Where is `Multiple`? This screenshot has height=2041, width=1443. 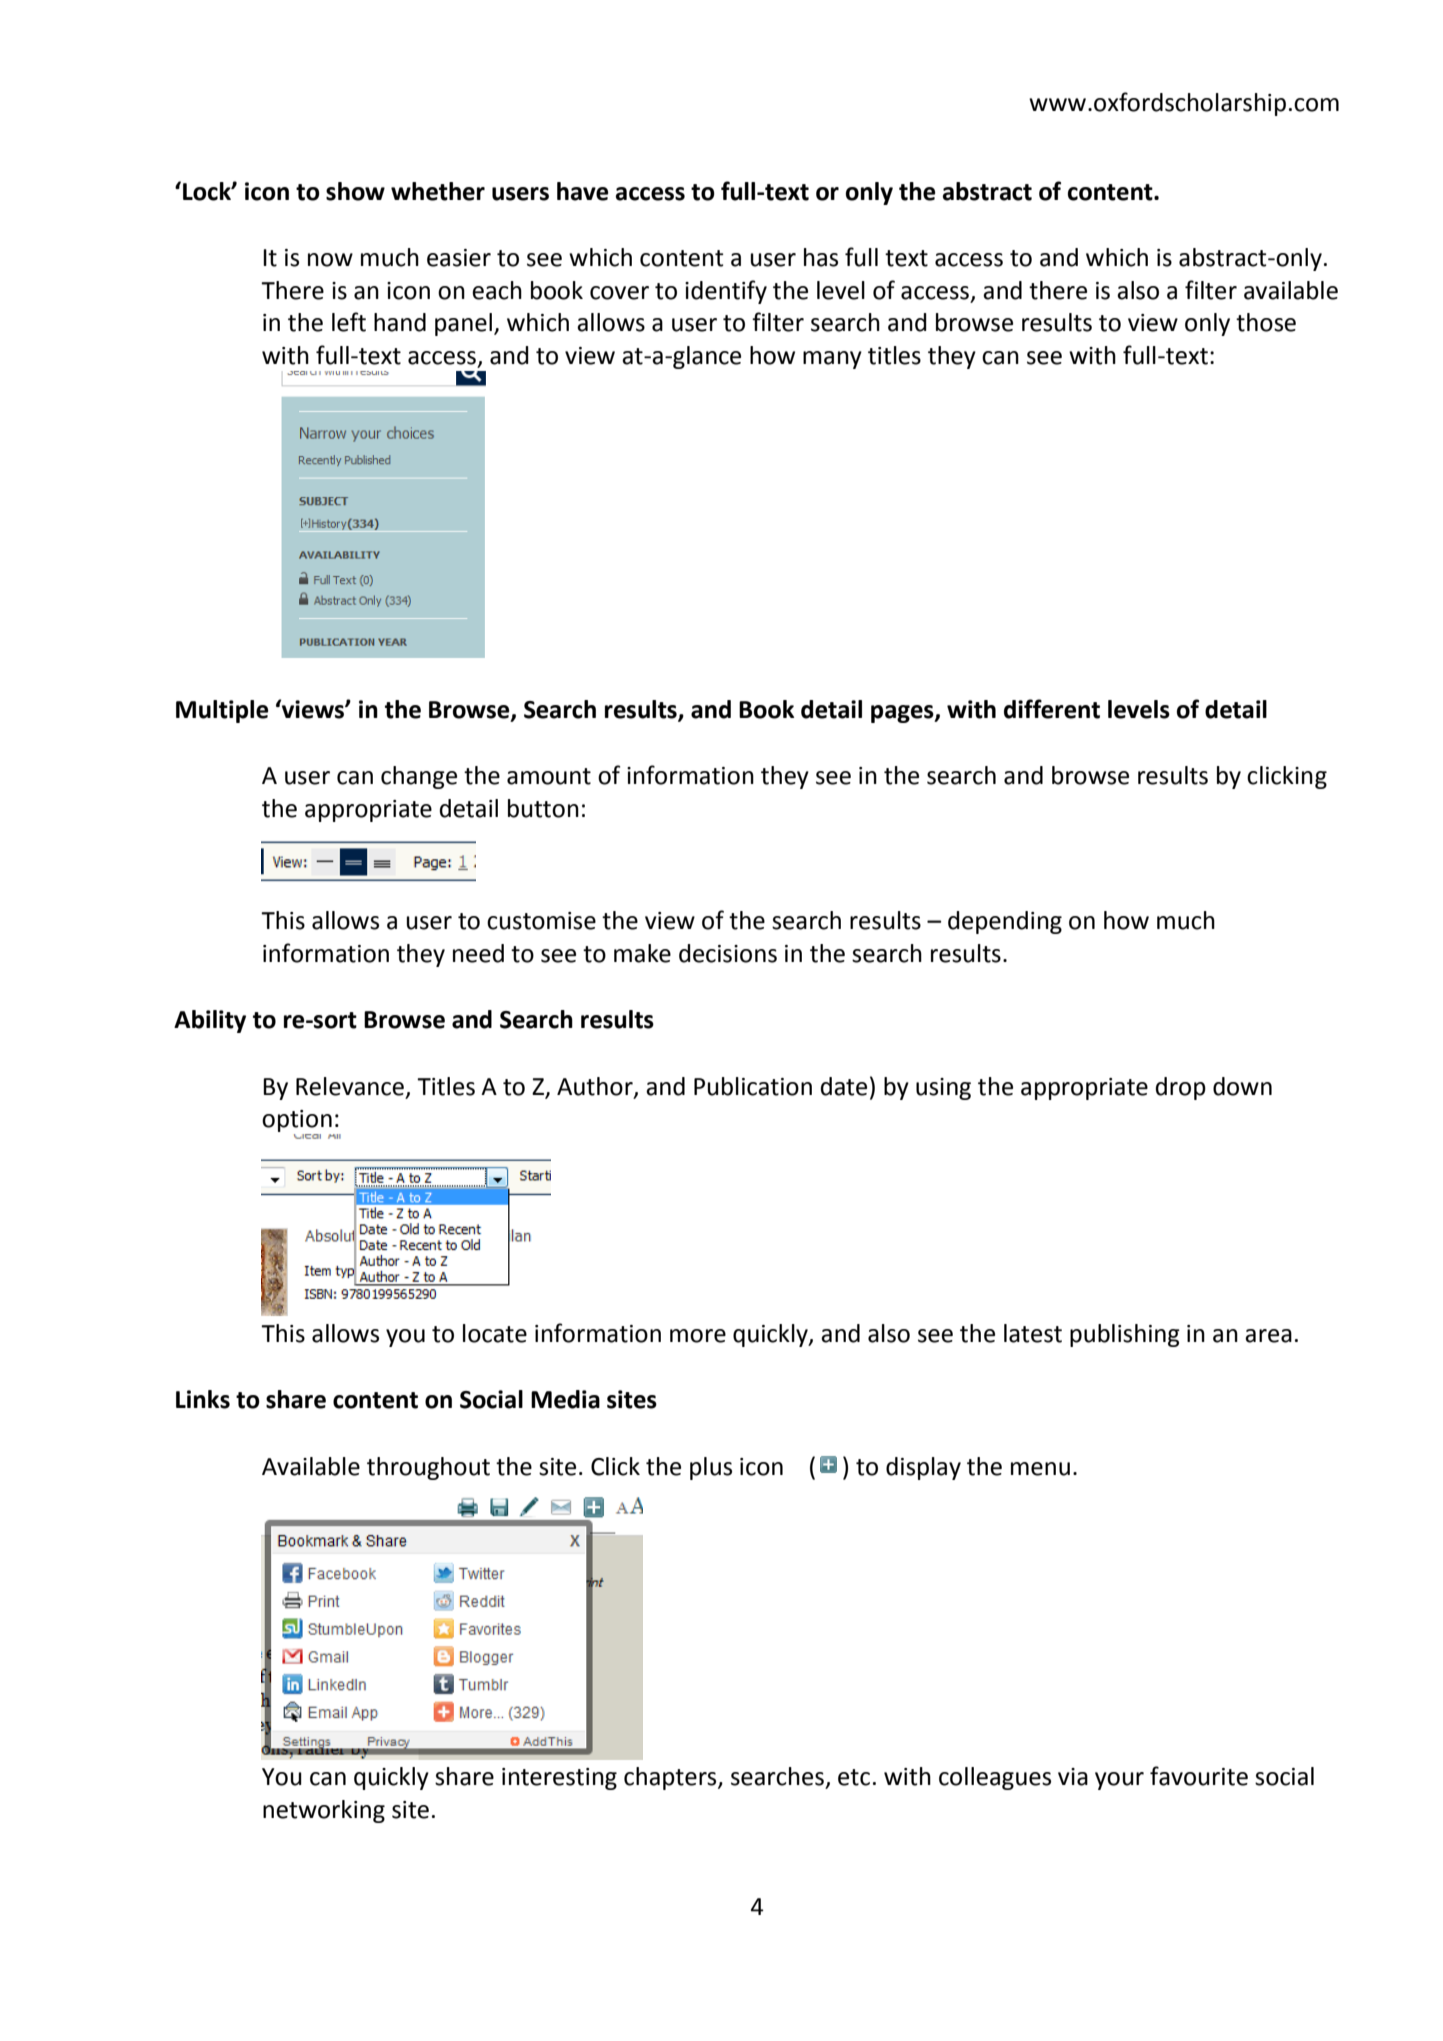
Multiple is located at coordinates (222, 711).
